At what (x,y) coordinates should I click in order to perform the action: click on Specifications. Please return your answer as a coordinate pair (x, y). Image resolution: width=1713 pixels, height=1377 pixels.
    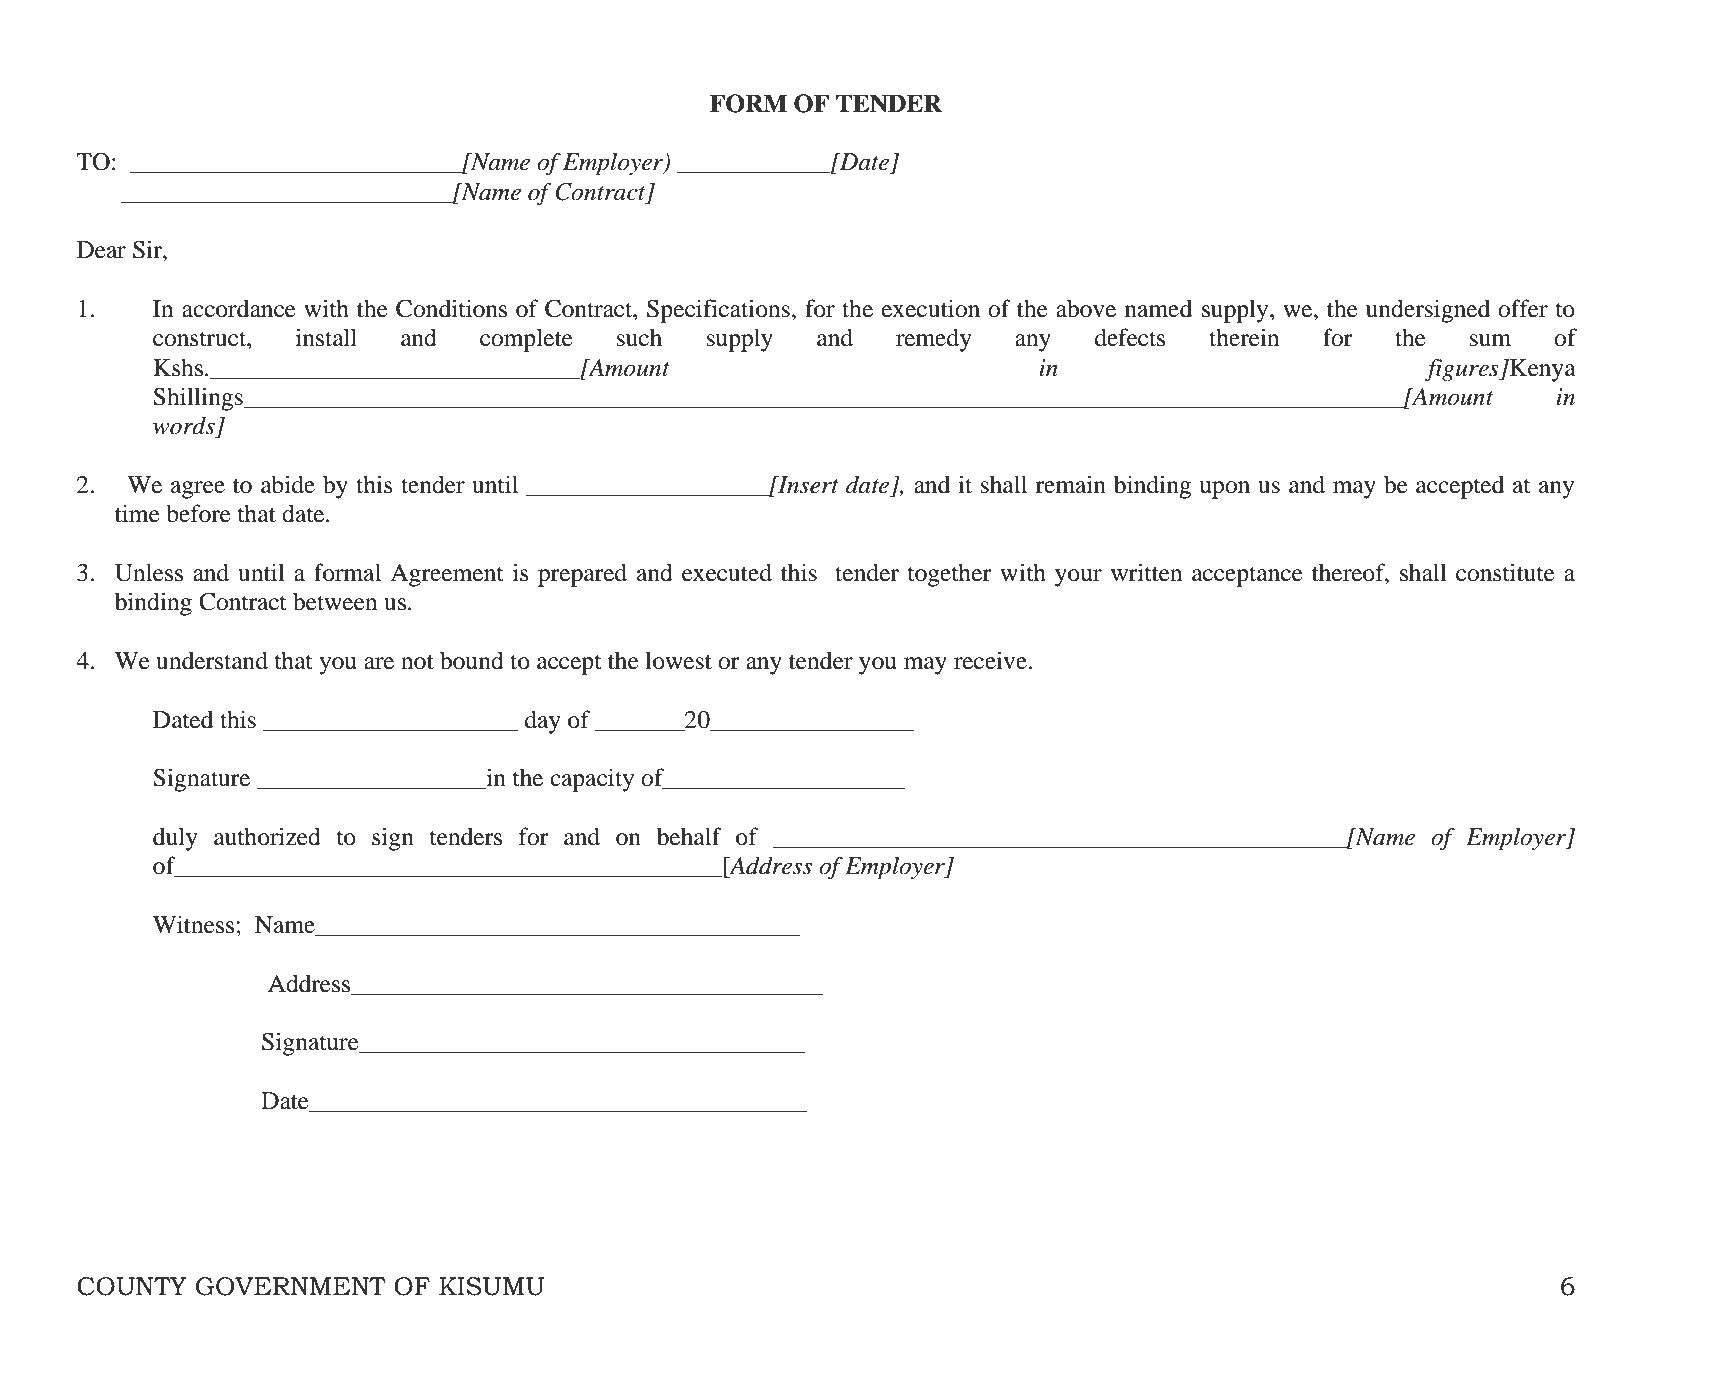
    Looking at the image, I should click on (718, 311).
